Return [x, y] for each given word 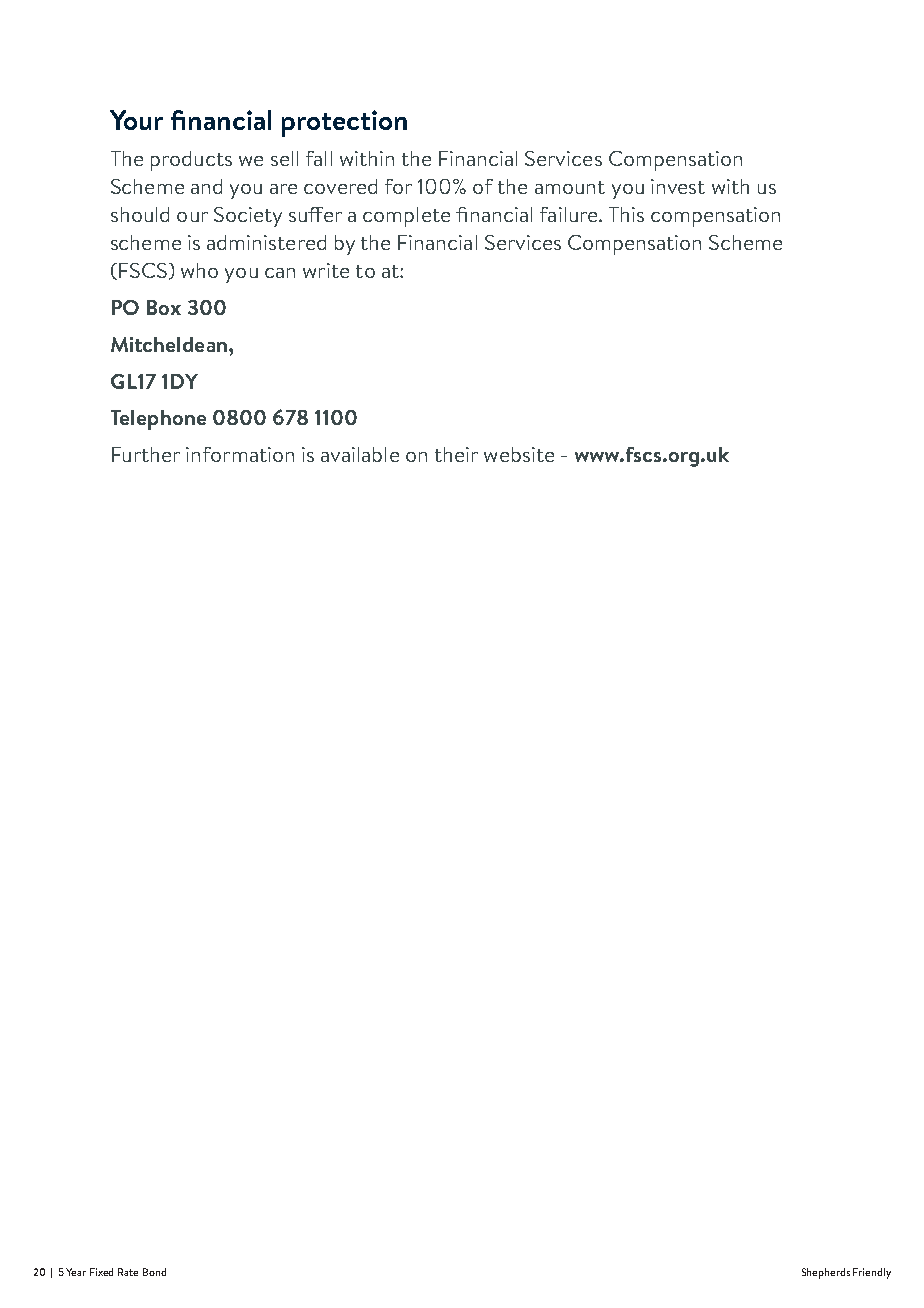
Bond [154, 1272]
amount [570, 187]
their [456, 454]
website [519, 454]
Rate [128, 1272]
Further [146, 454]
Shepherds [826, 1273]
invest [678, 186]
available [360, 454]
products [191, 161]
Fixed [101, 1272]
